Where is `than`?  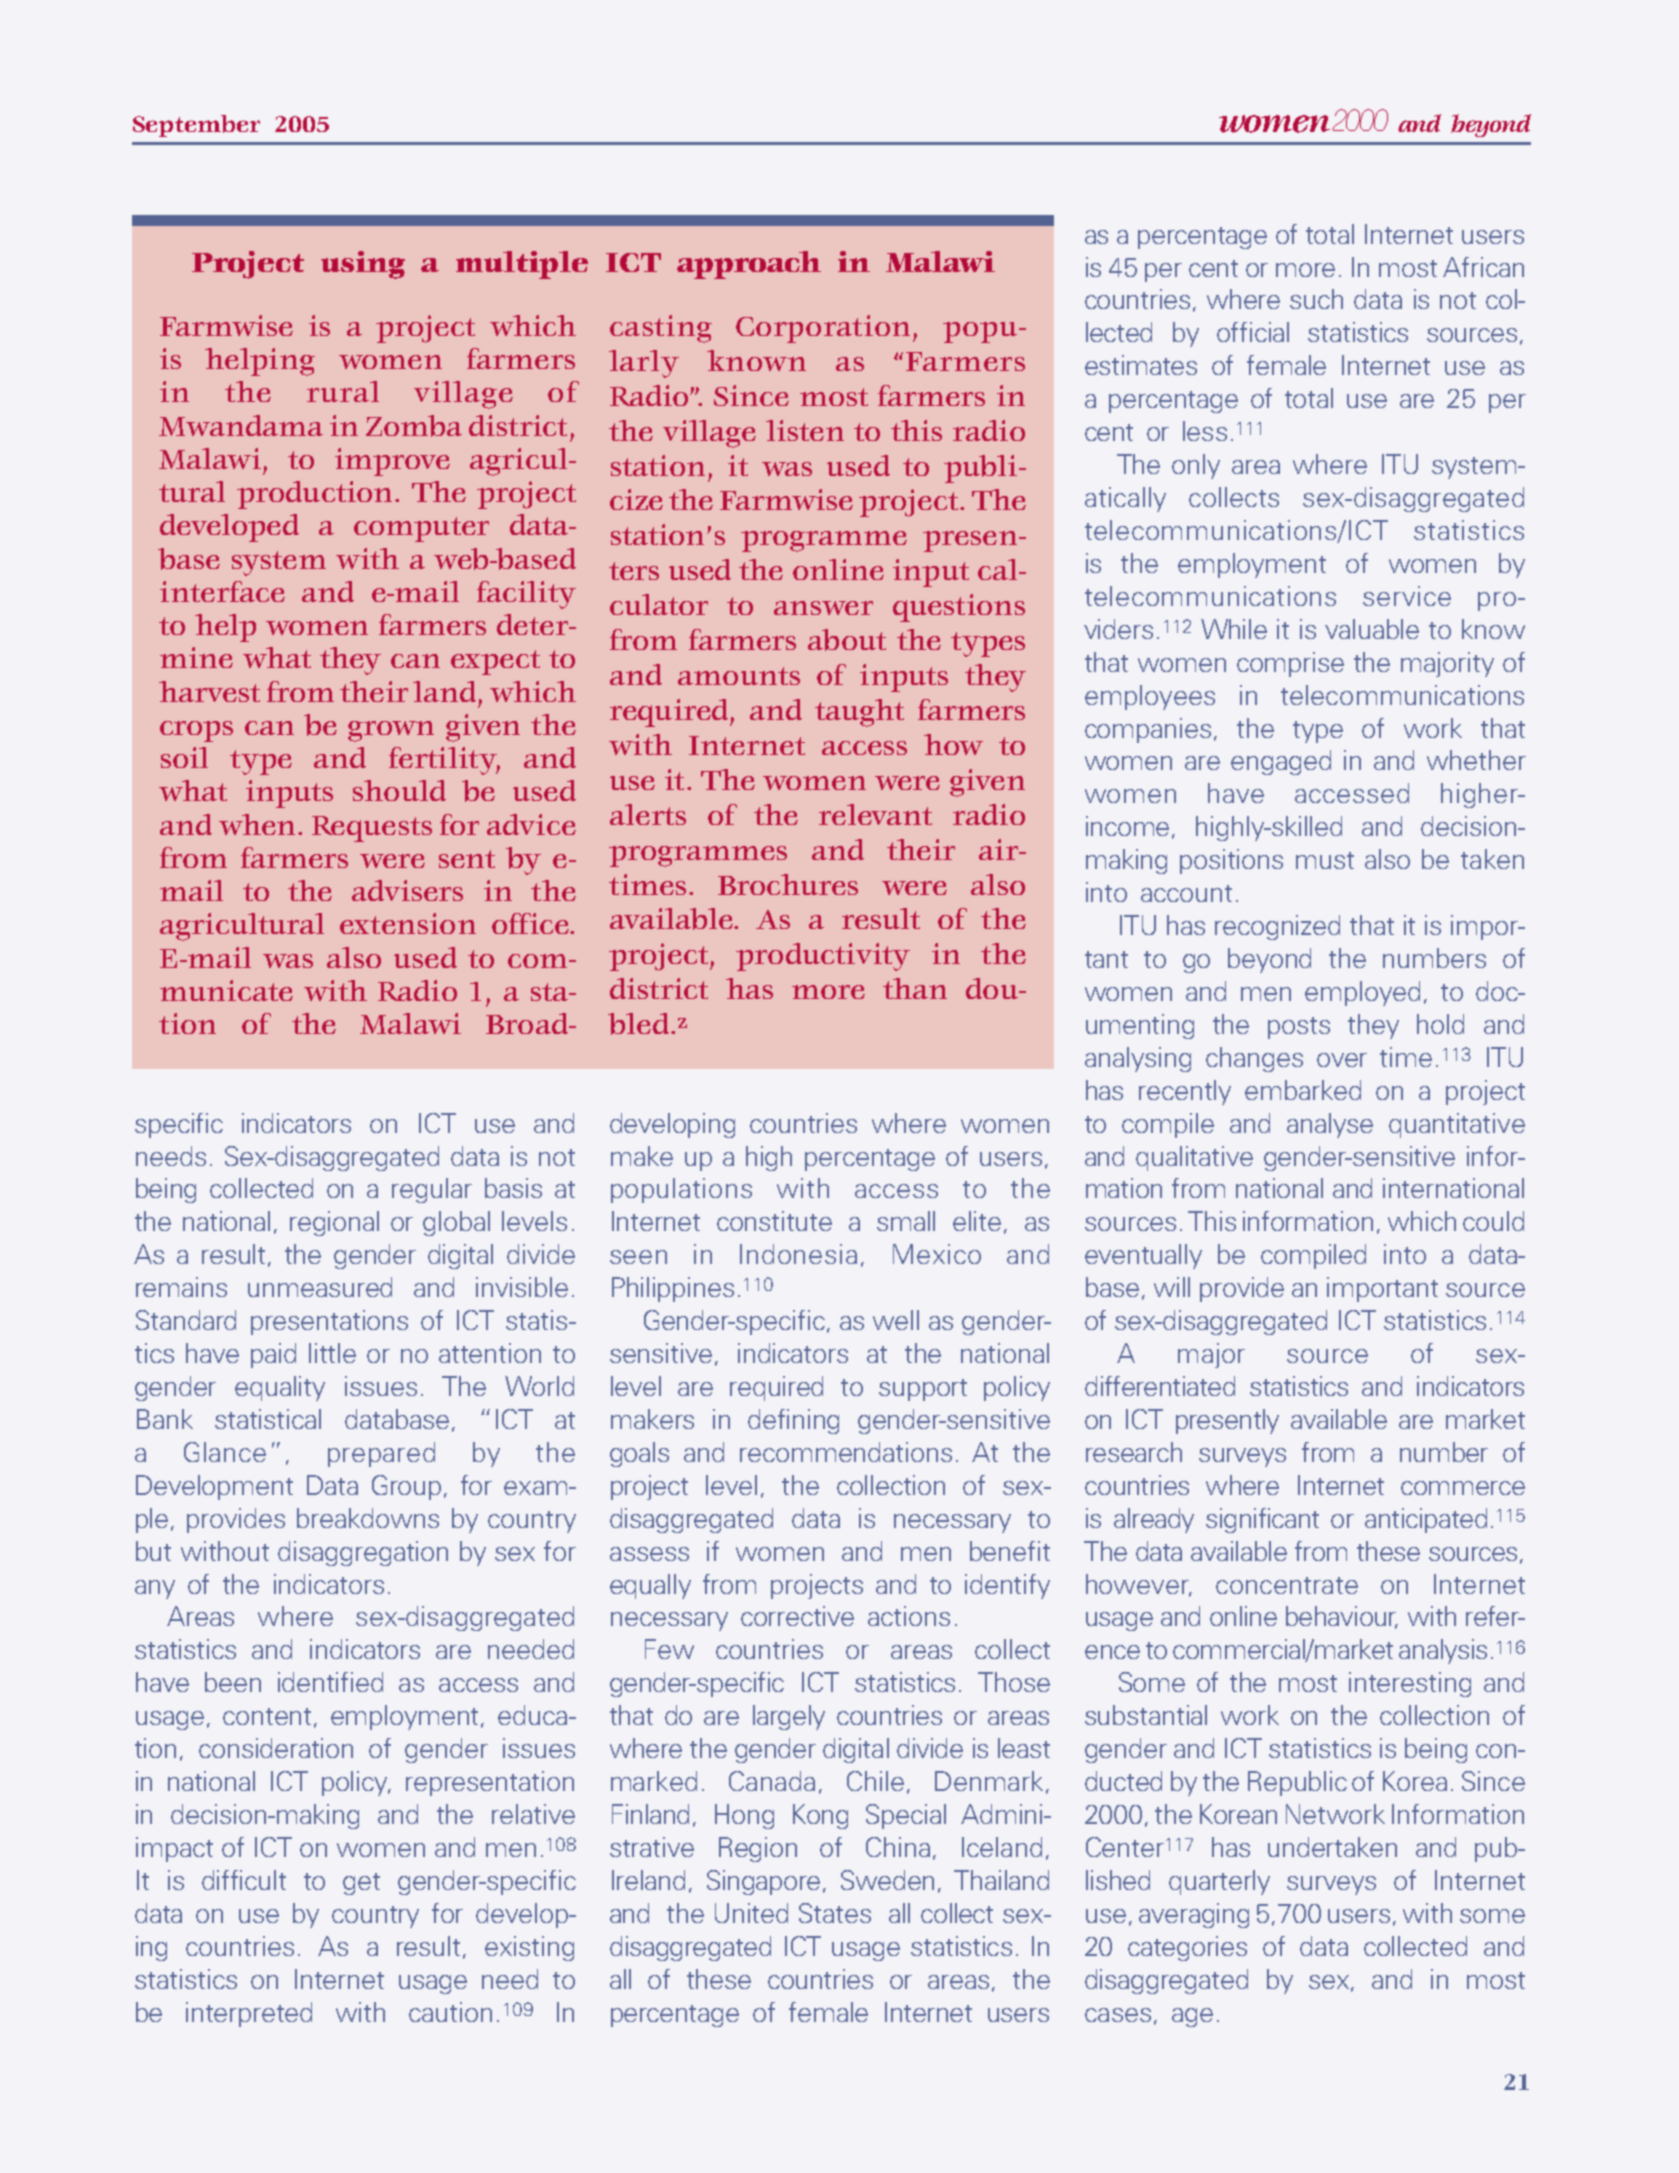 than is located at coordinates (915, 988).
